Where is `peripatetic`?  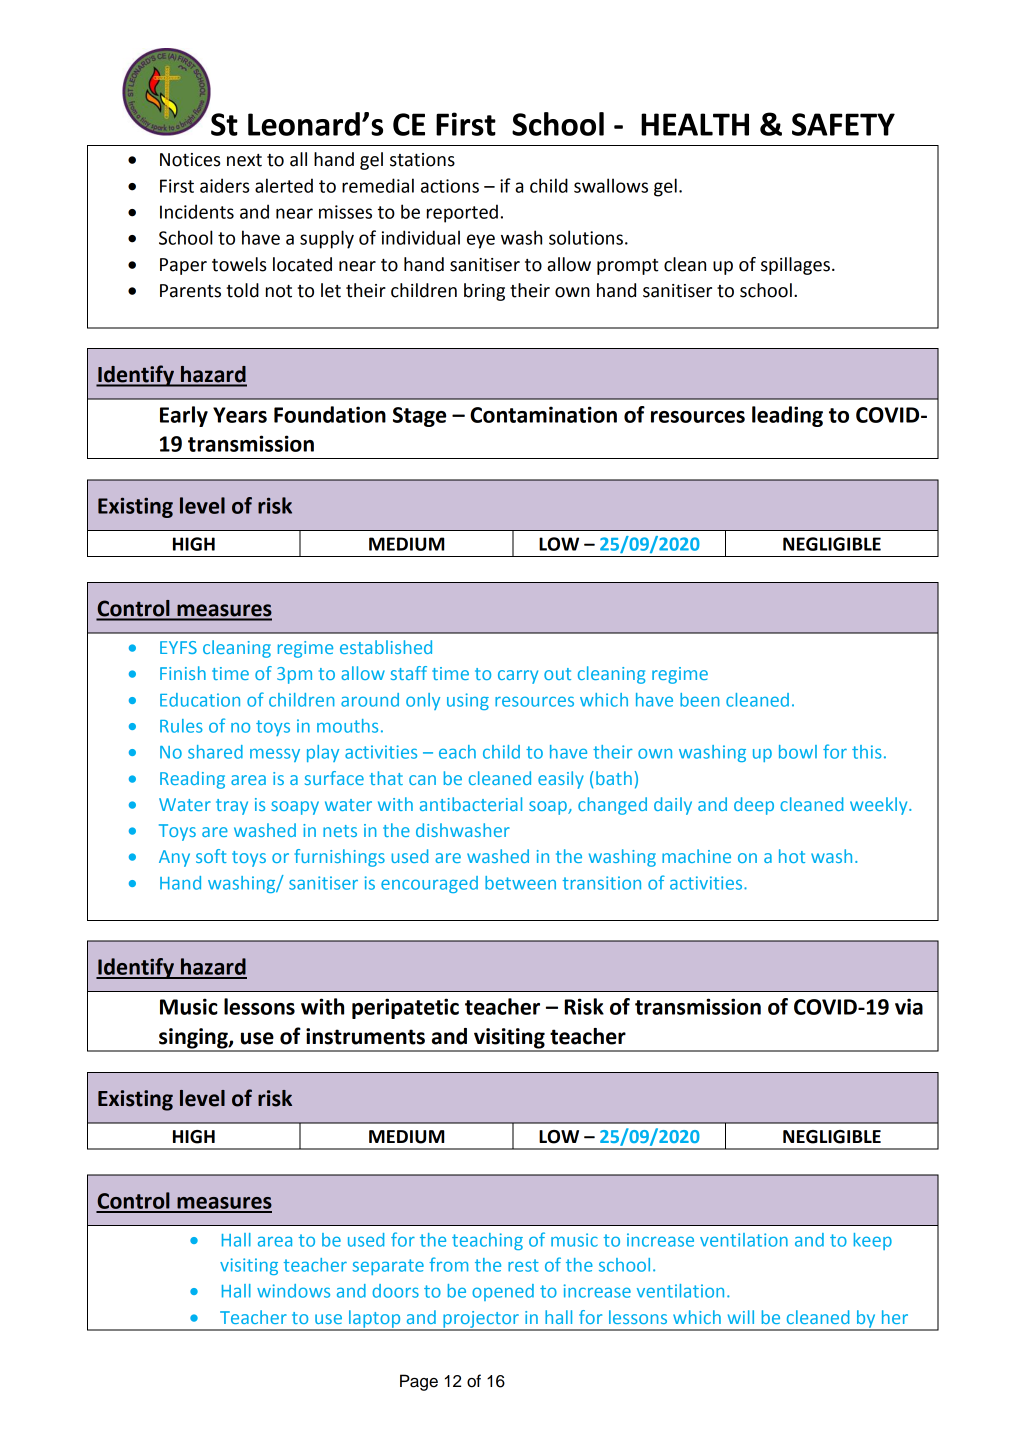 peripatetic is located at coordinates (405, 1008).
